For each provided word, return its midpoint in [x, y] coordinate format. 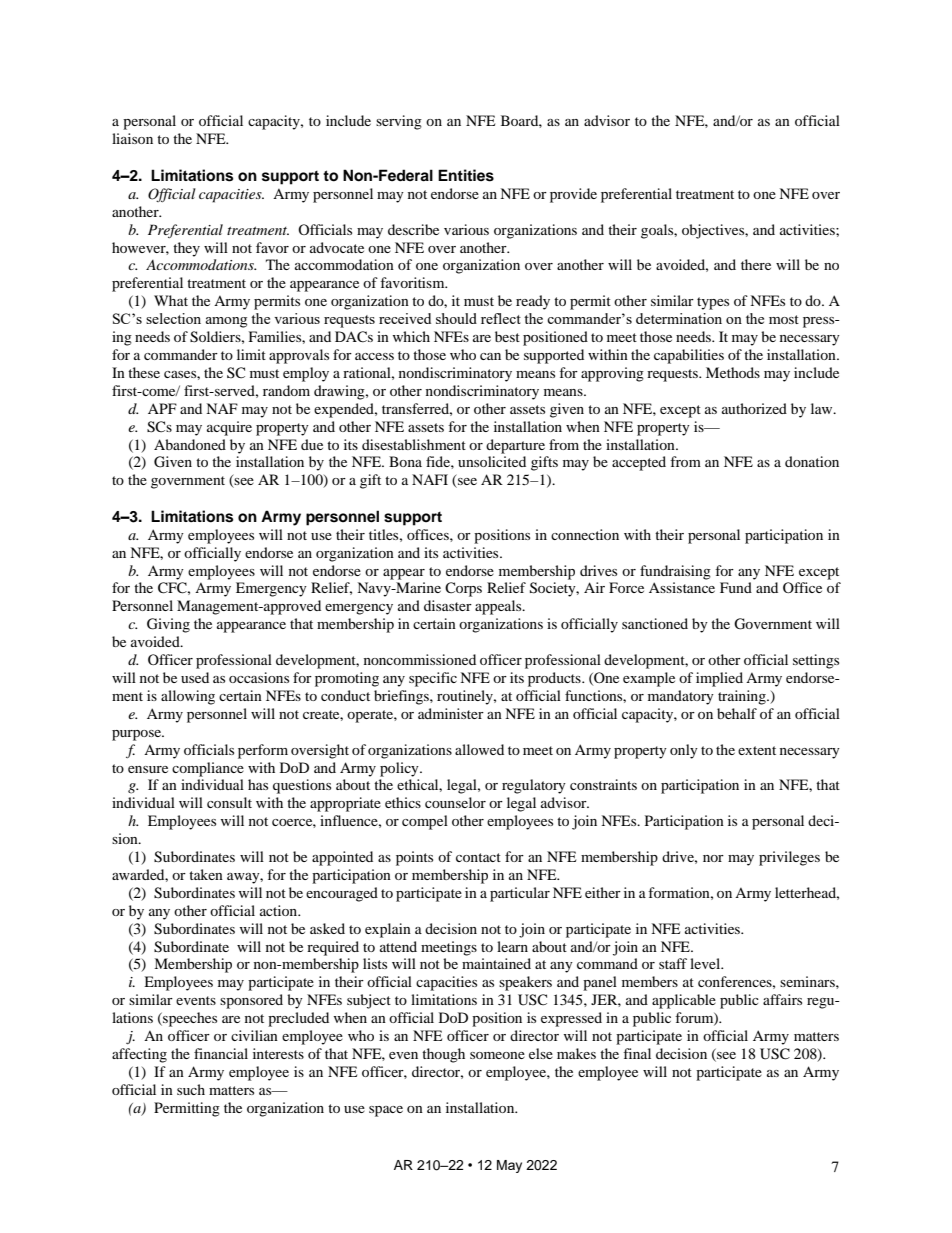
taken [206, 874]
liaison [132, 138]
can [490, 356]
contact [478, 857]
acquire [229, 428]
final [637, 1053]
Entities [466, 175]
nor [713, 858]
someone [497, 1055]
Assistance [682, 587]
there [756, 264]
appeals [499, 607]
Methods [733, 372]
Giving [168, 625]
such [191, 1089]
